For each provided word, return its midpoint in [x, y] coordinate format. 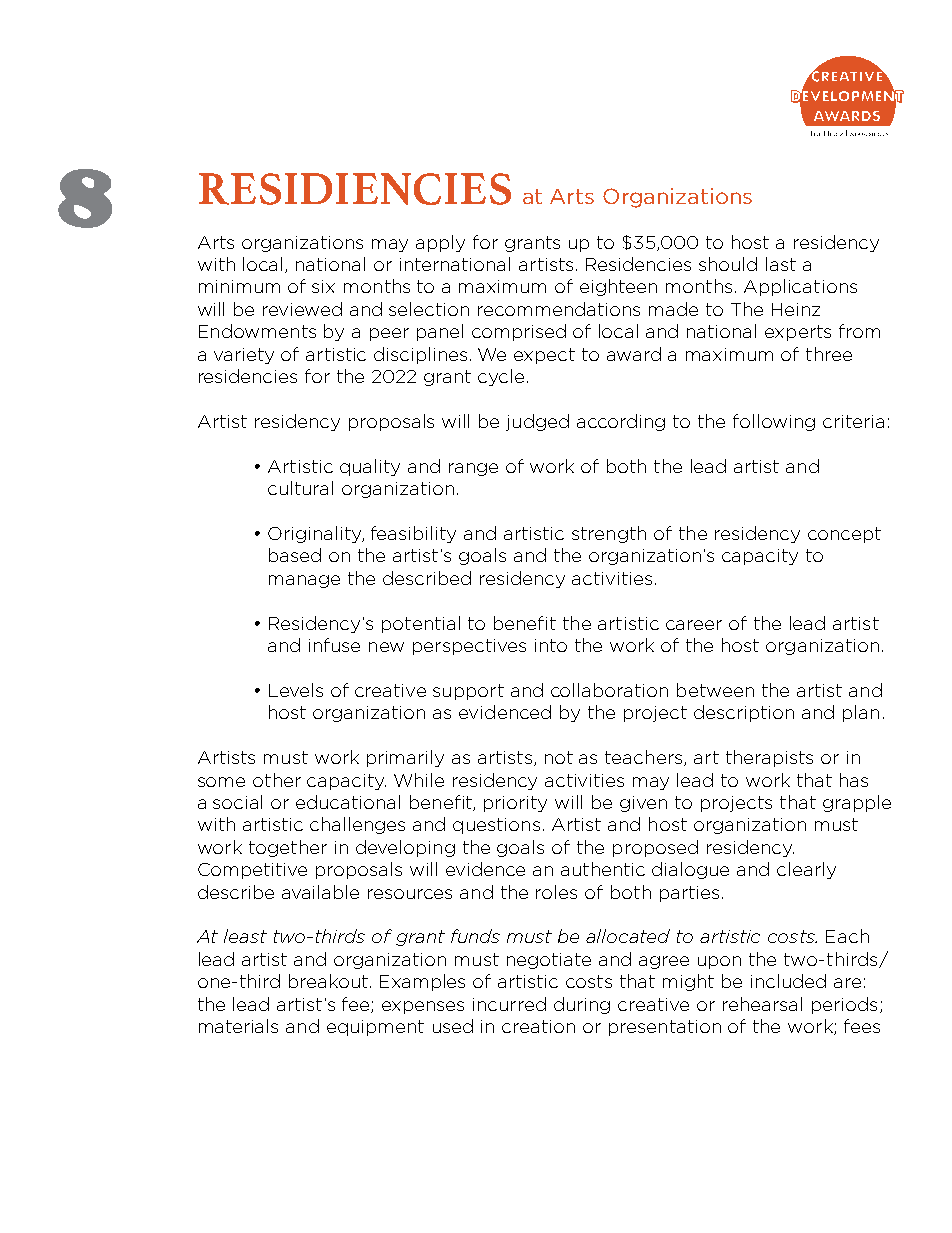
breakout [330, 981]
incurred [509, 1004]
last [781, 264]
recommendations [559, 309]
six [323, 286]
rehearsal [762, 1004]
